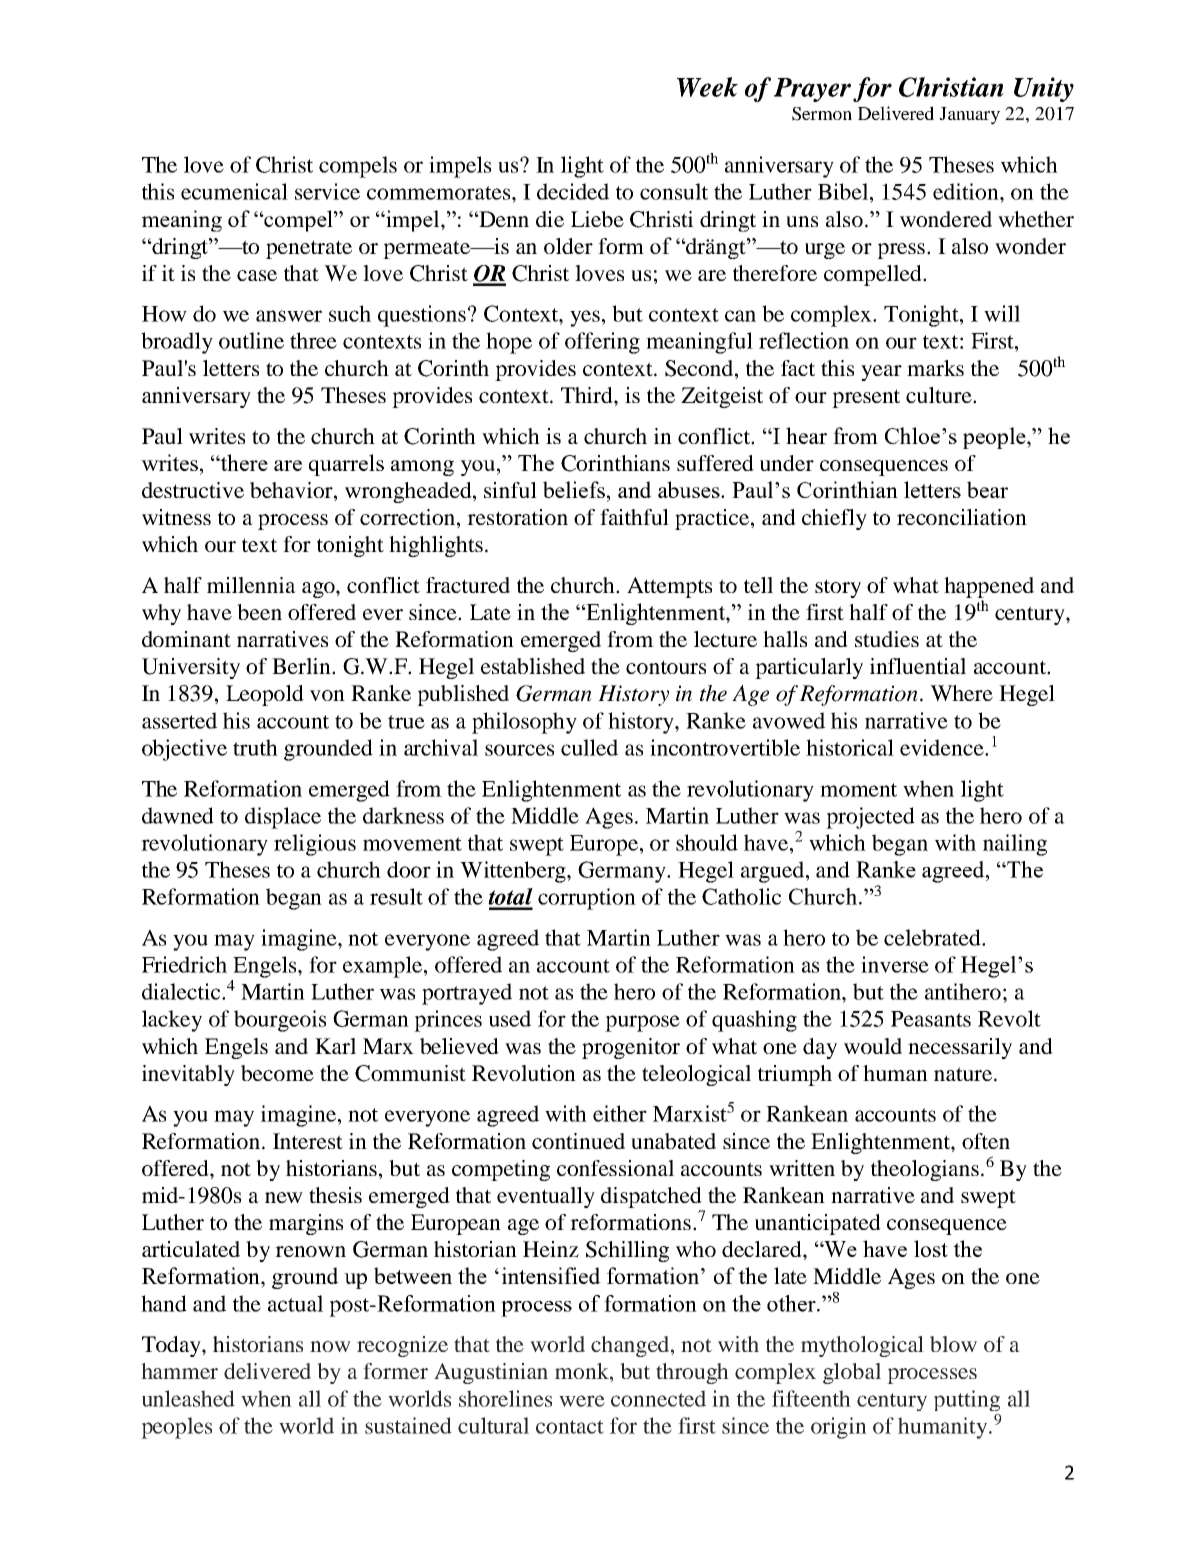  I want to click on offering, so click(602, 343).
